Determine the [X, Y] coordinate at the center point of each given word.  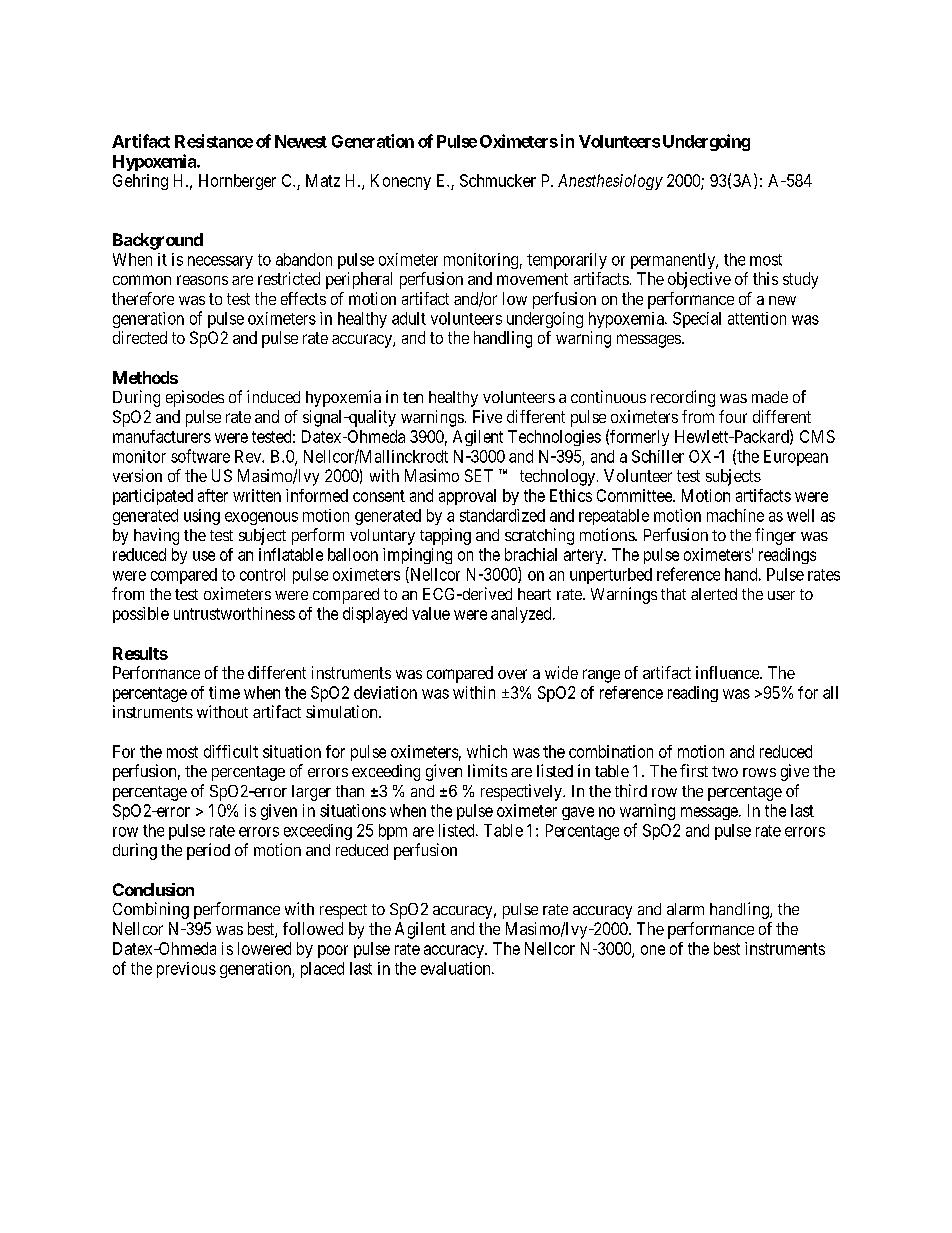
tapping [445, 536]
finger [775, 536]
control [262, 574]
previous [186, 970]
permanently [674, 261]
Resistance [214, 141]
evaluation [457, 968]
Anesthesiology [610, 182]
